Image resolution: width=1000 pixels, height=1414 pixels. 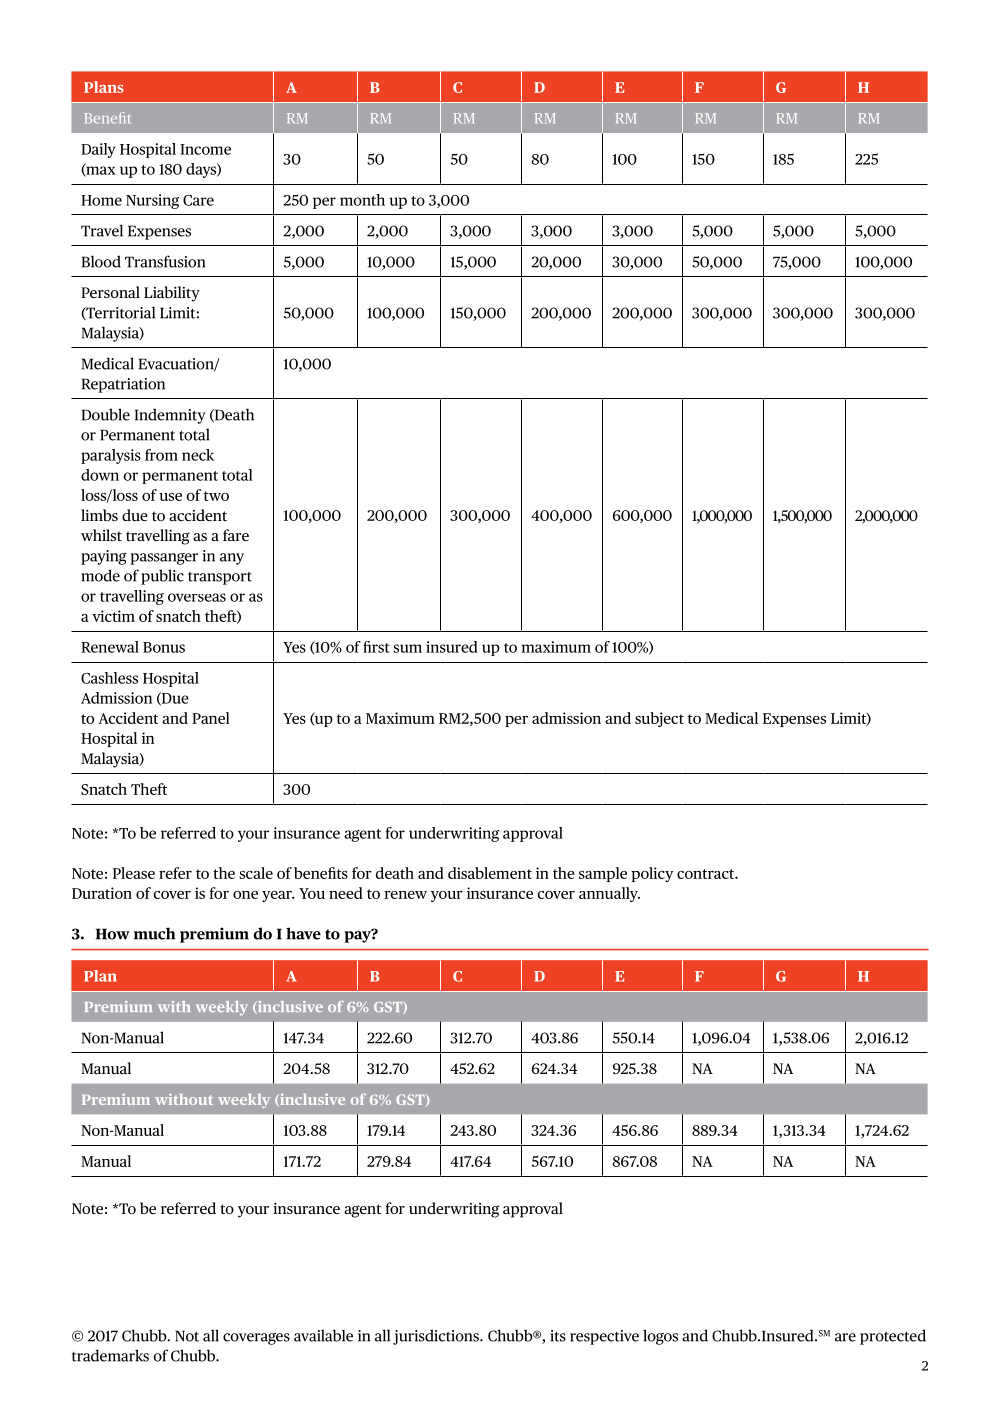 I want to click on transport, so click(x=220, y=578).
